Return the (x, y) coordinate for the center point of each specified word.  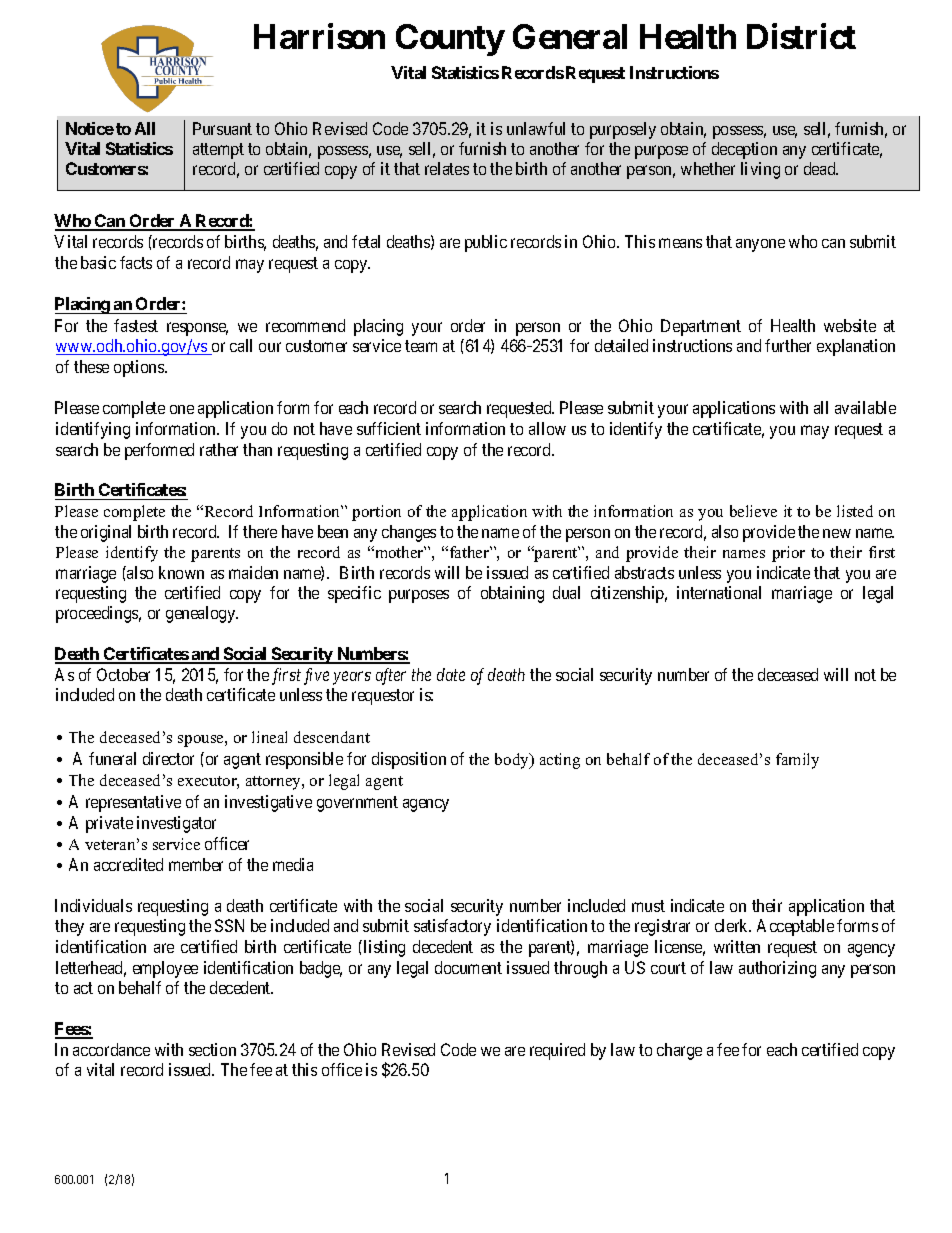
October (123, 674)
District (801, 36)
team (421, 346)
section (212, 1049)
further (788, 345)
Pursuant (222, 128)
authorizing (777, 969)
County (450, 40)
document (468, 967)
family (797, 761)
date (451, 674)
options (140, 368)
